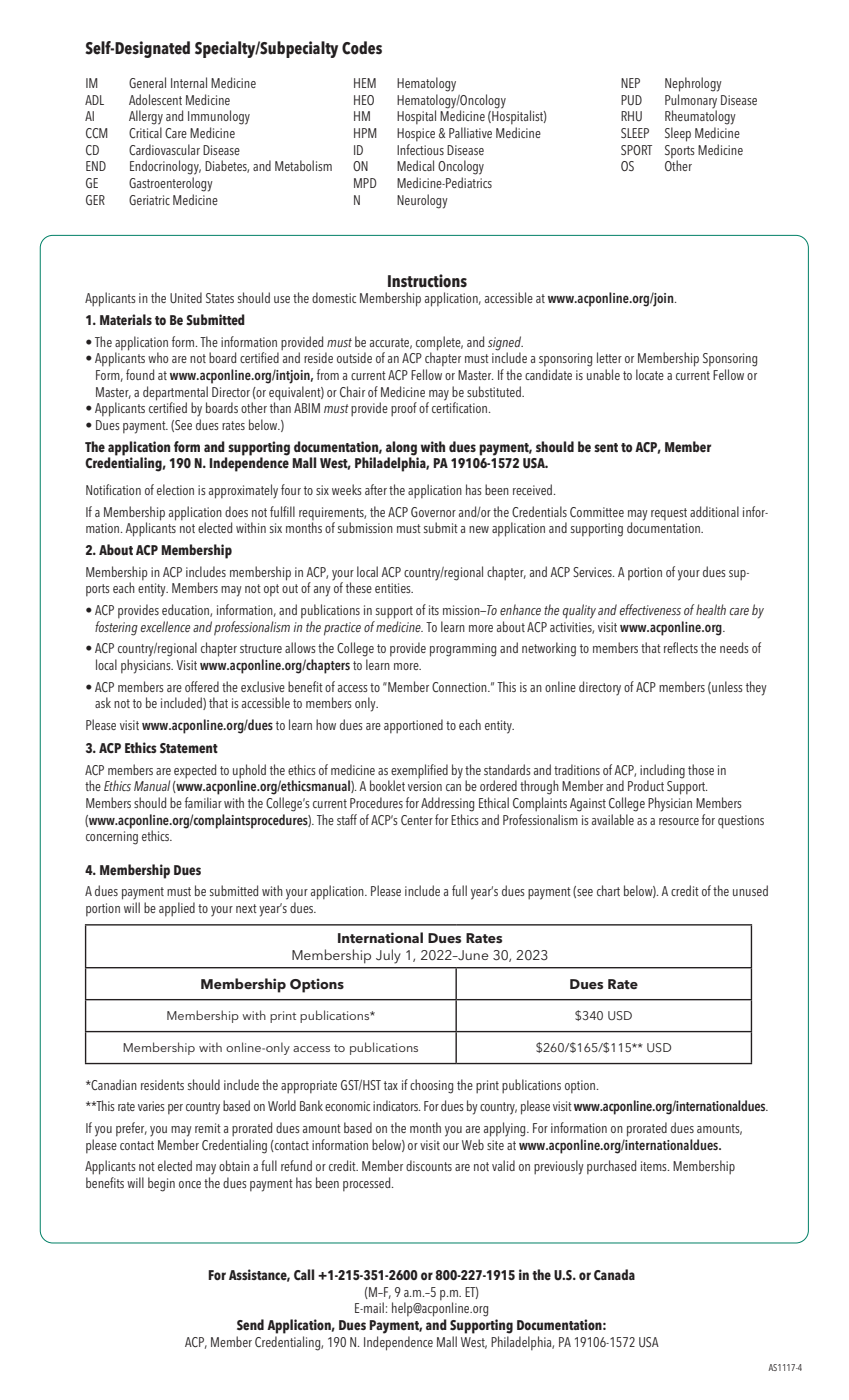  What do you see at coordinates (175, 489) in the screenshot?
I see `election` at bounding box center [175, 489].
